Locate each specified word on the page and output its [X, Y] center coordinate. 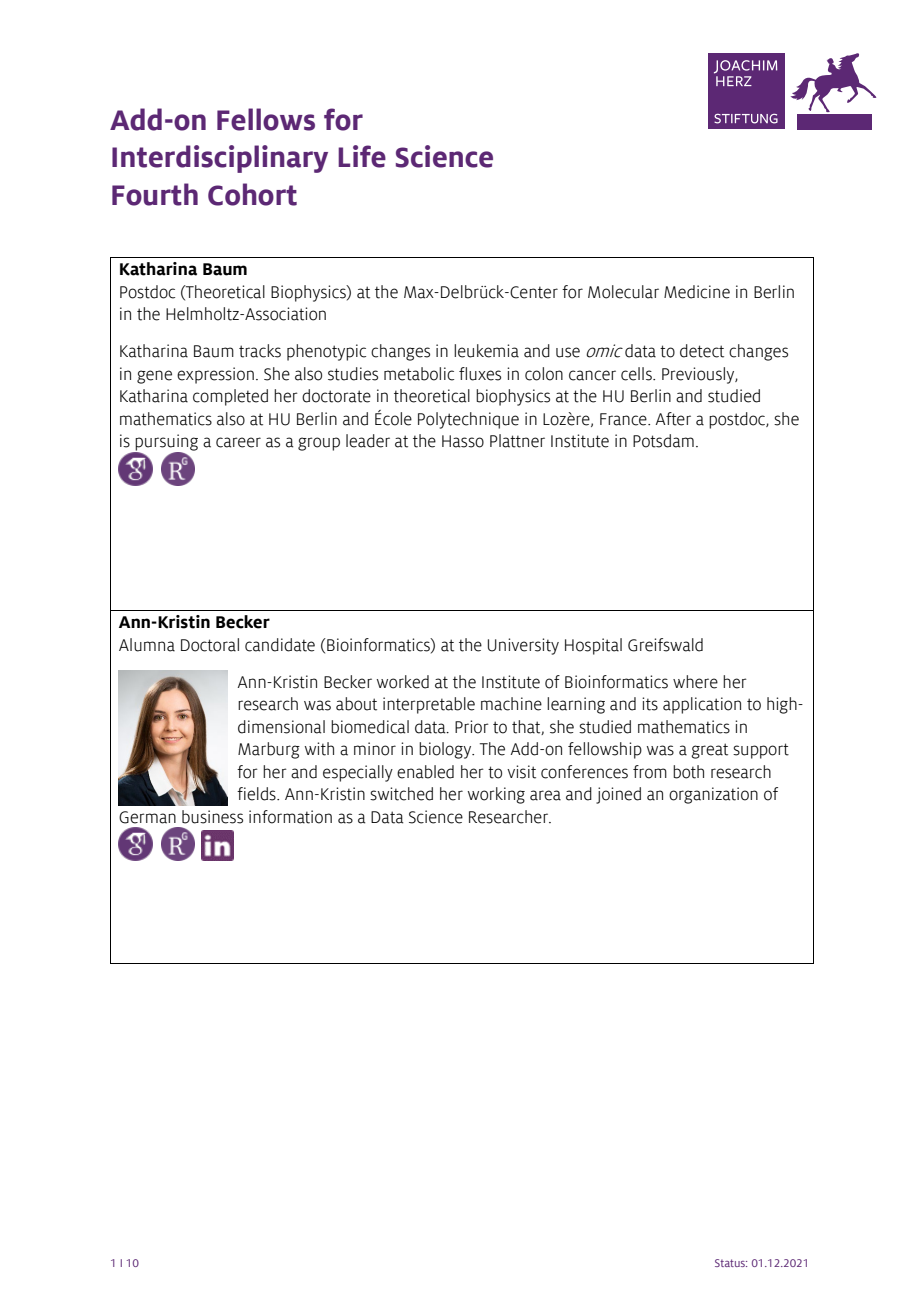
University [523, 646]
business [212, 817]
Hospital [593, 646]
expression [215, 375]
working [496, 795]
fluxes [480, 374]
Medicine [697, 292]
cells [637, 374]
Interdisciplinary [220, 159]
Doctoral [210, 645]
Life [362, 156]
